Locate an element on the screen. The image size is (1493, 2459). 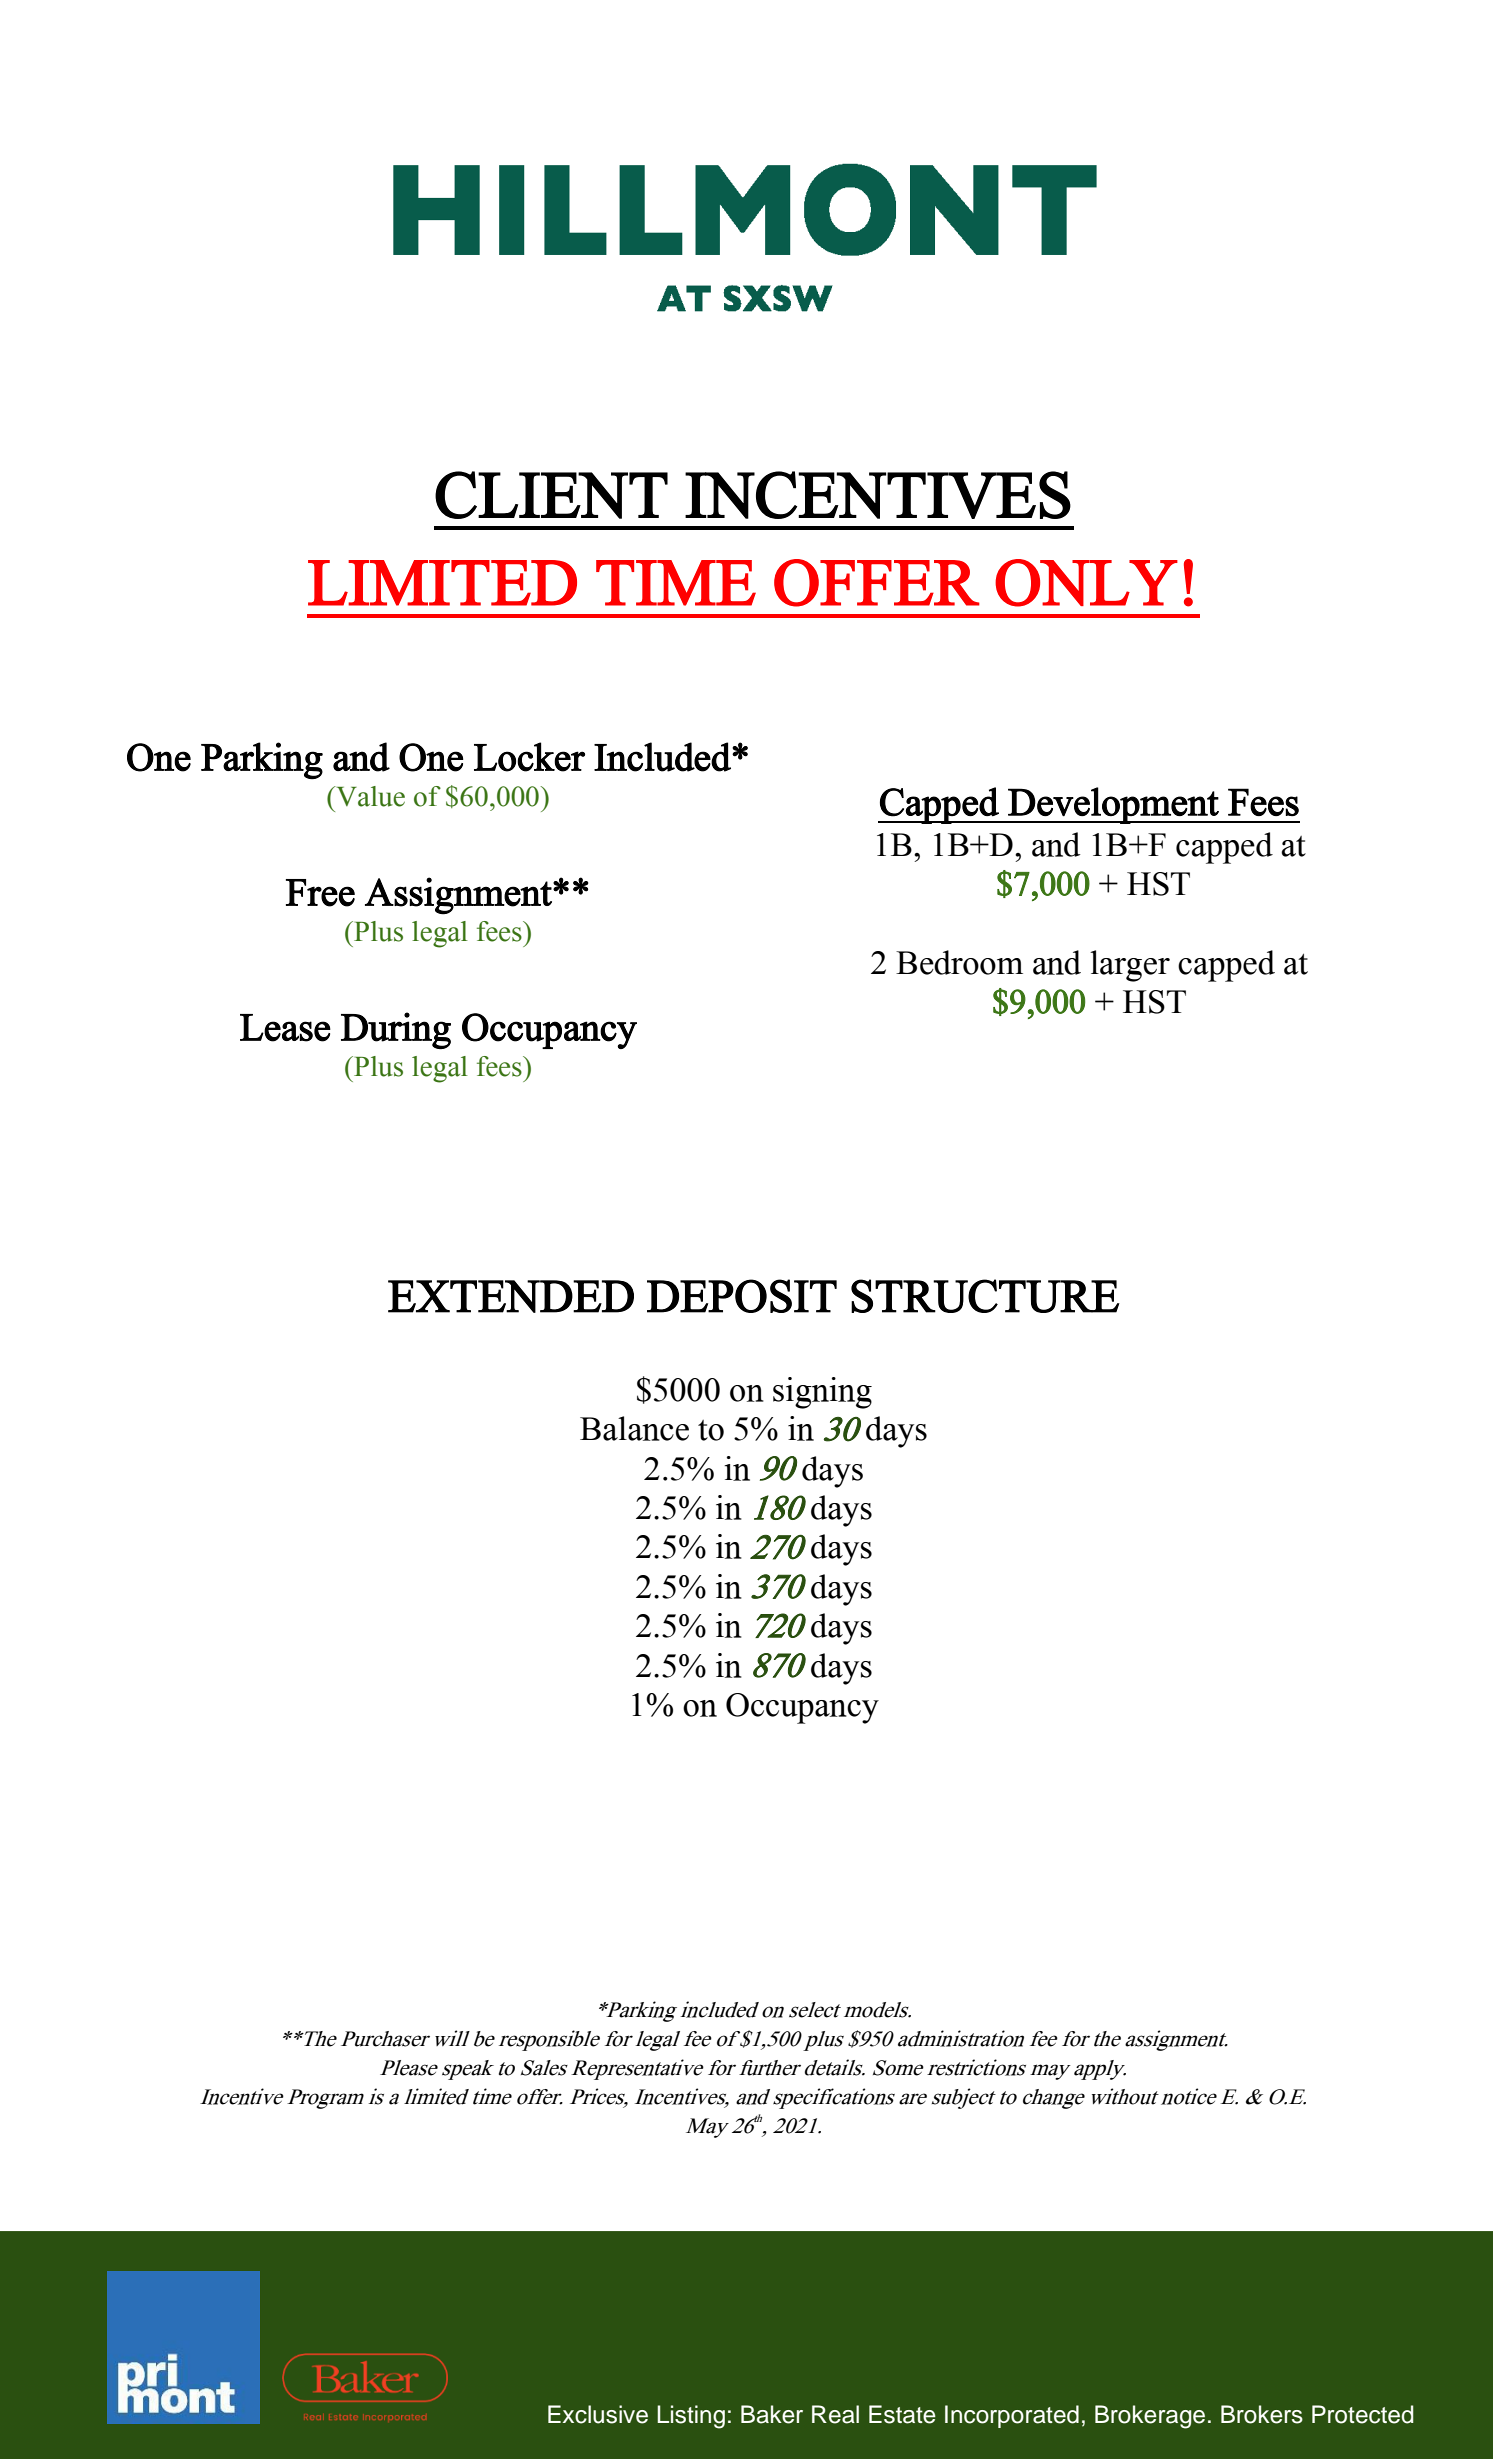
Brokerage is located at coordinates (1150, 2417).
